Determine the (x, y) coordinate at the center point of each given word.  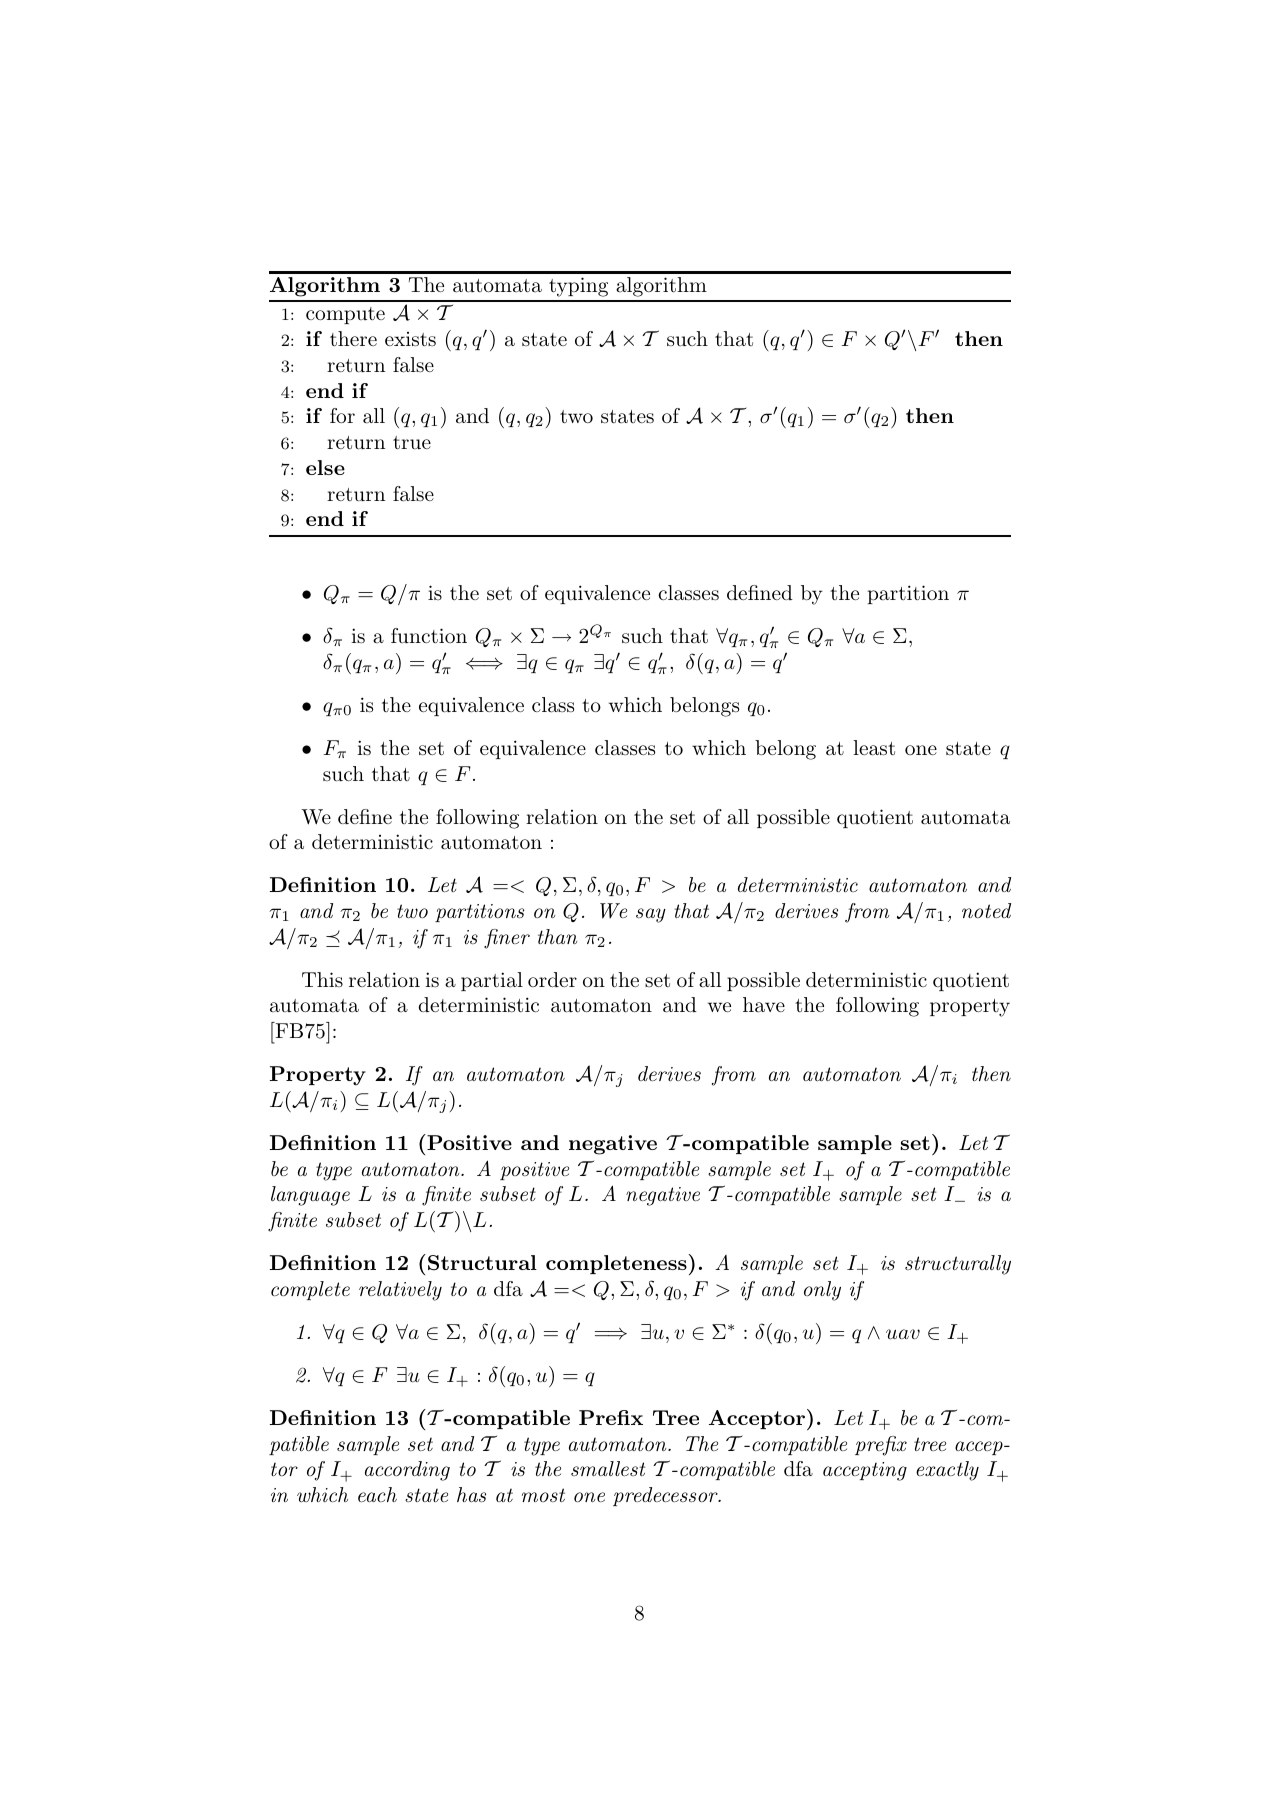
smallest (608, 1468)
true (412, 443)
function (429, 636)
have (764, 1005)
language (310, 1196)
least (874, 748)
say (651, 915)
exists (410, 339)
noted (986, 910)
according (407, 1471)
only (822, 1291)
